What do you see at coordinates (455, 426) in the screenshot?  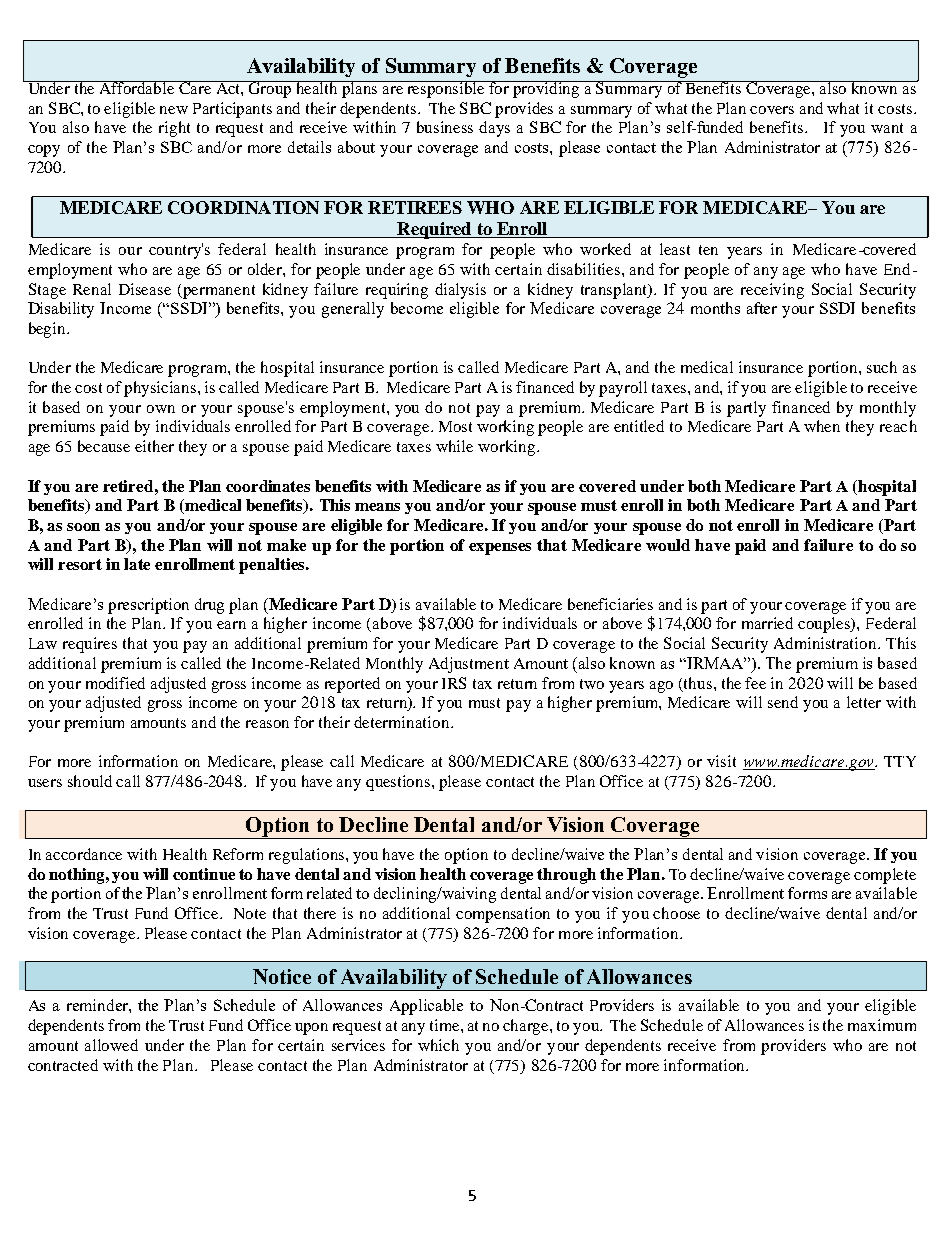 I see `Most` at bounding box center [455, 426].
